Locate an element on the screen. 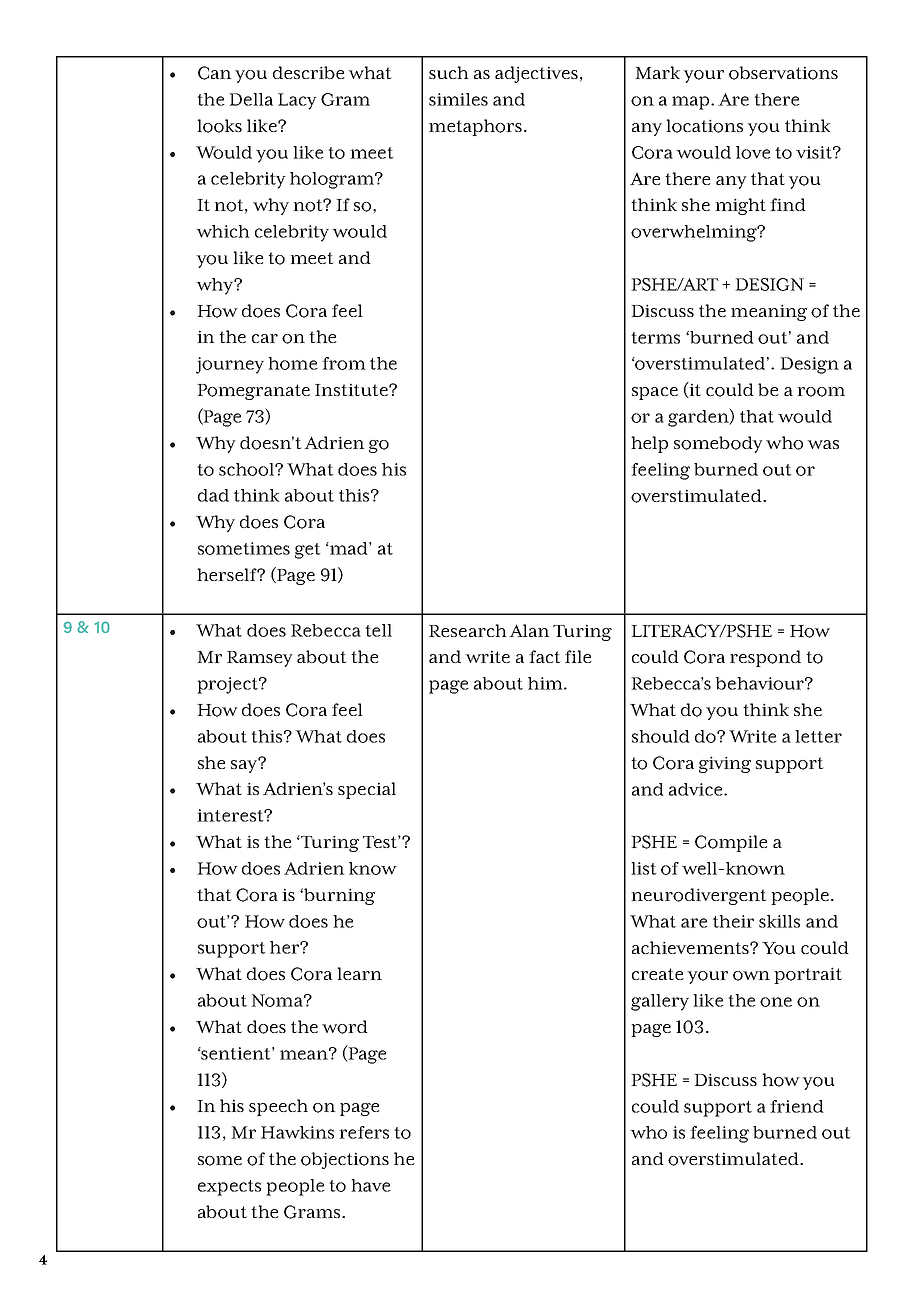  get is located at coordinates (308, 551).
